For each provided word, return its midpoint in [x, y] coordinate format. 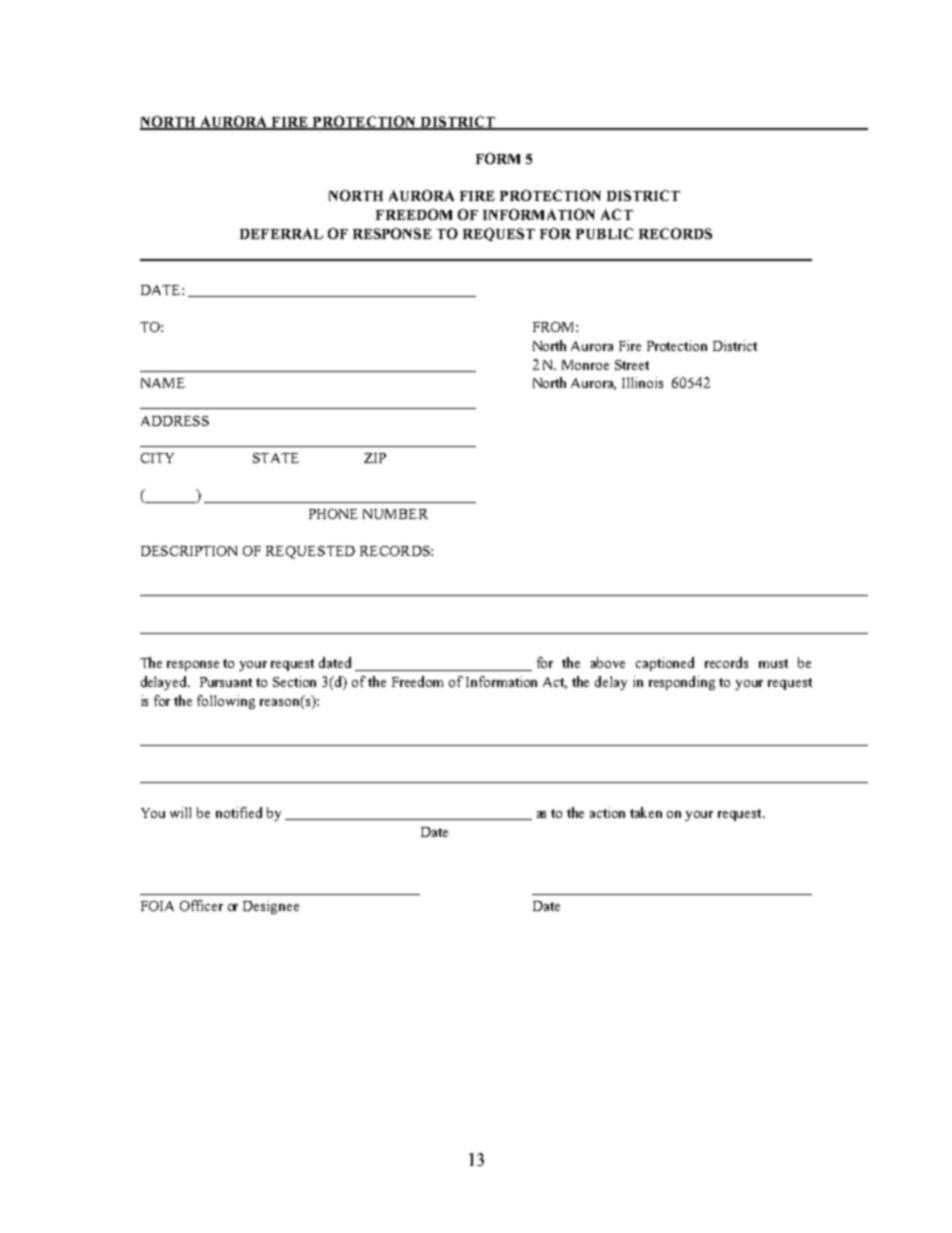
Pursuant [226, 682]
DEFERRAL [281, 233]
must [773, 663]
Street [632, 365]
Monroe [585, 365]
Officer [201, 905]
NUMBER [395, 514]
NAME [163, 383]
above [608, 662]
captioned [665, 664]
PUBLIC [604, 233]
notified [239, 812]
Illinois [642, 382]
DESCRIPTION [189, 551]
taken [646, 812]
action [607, 812]
